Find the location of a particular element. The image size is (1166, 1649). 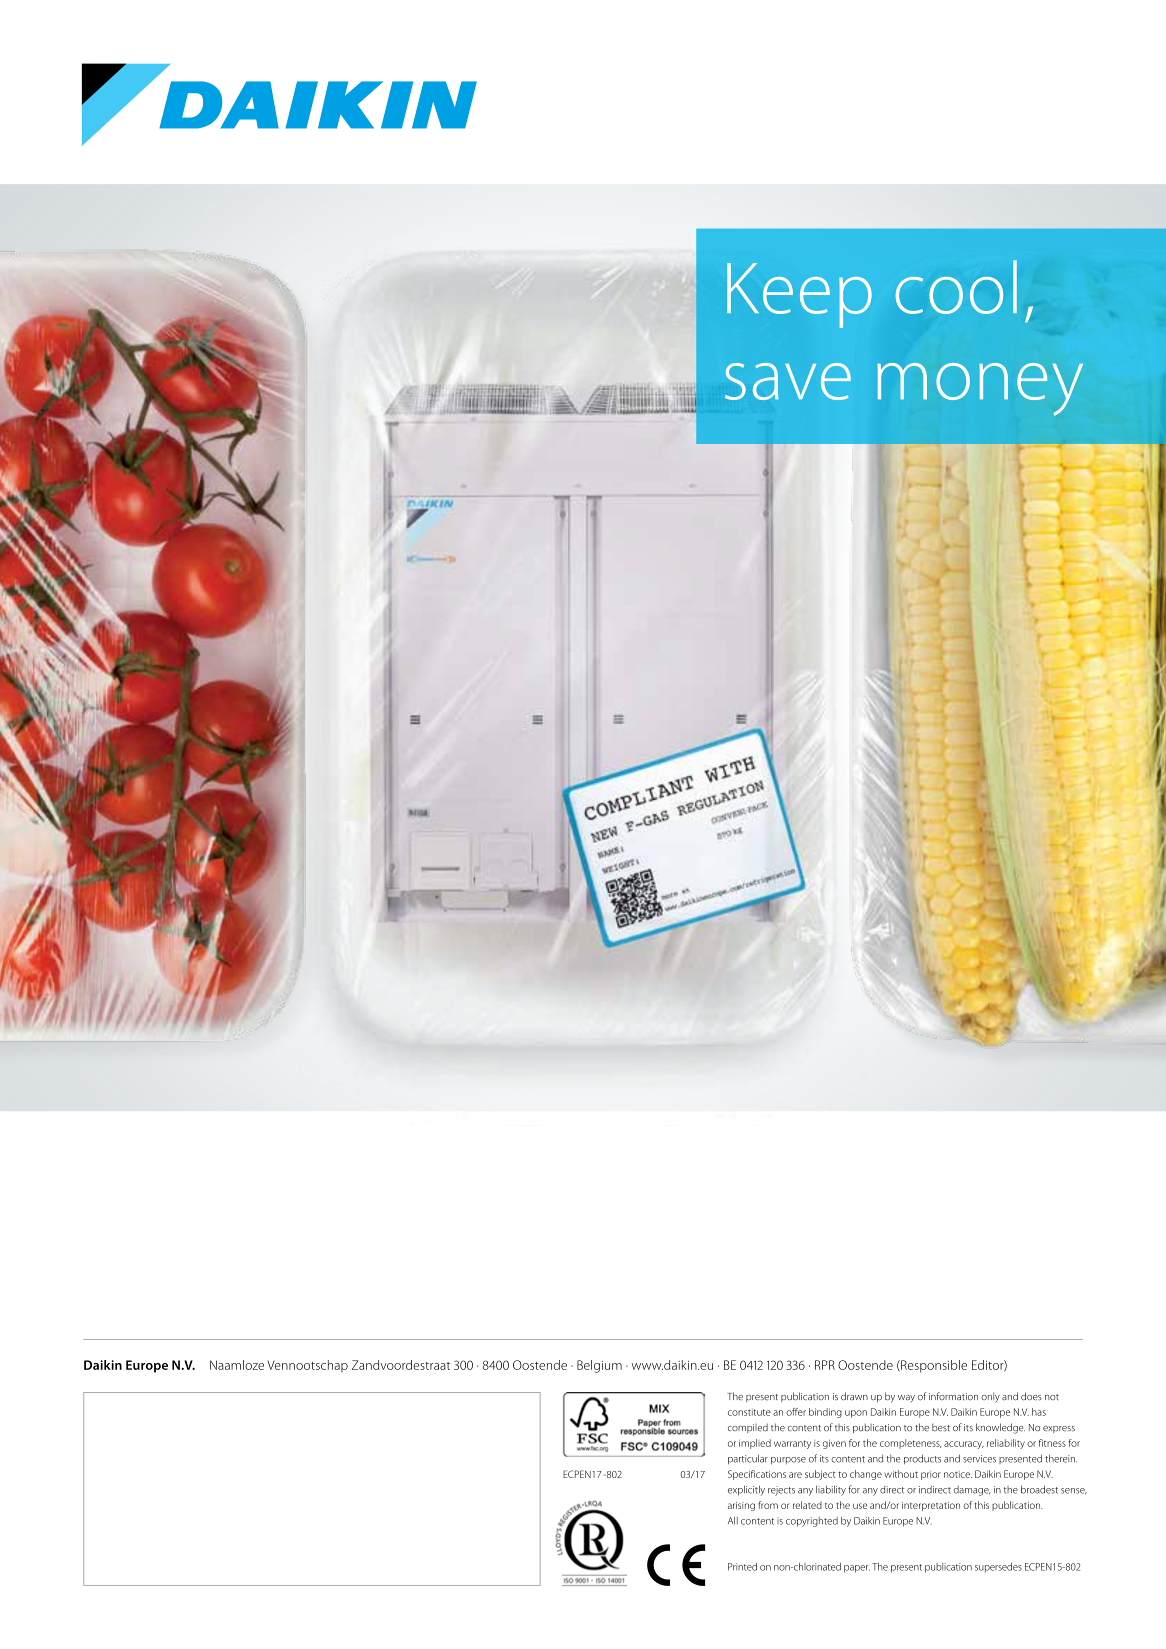

money is located at coordinates (980, 389).
